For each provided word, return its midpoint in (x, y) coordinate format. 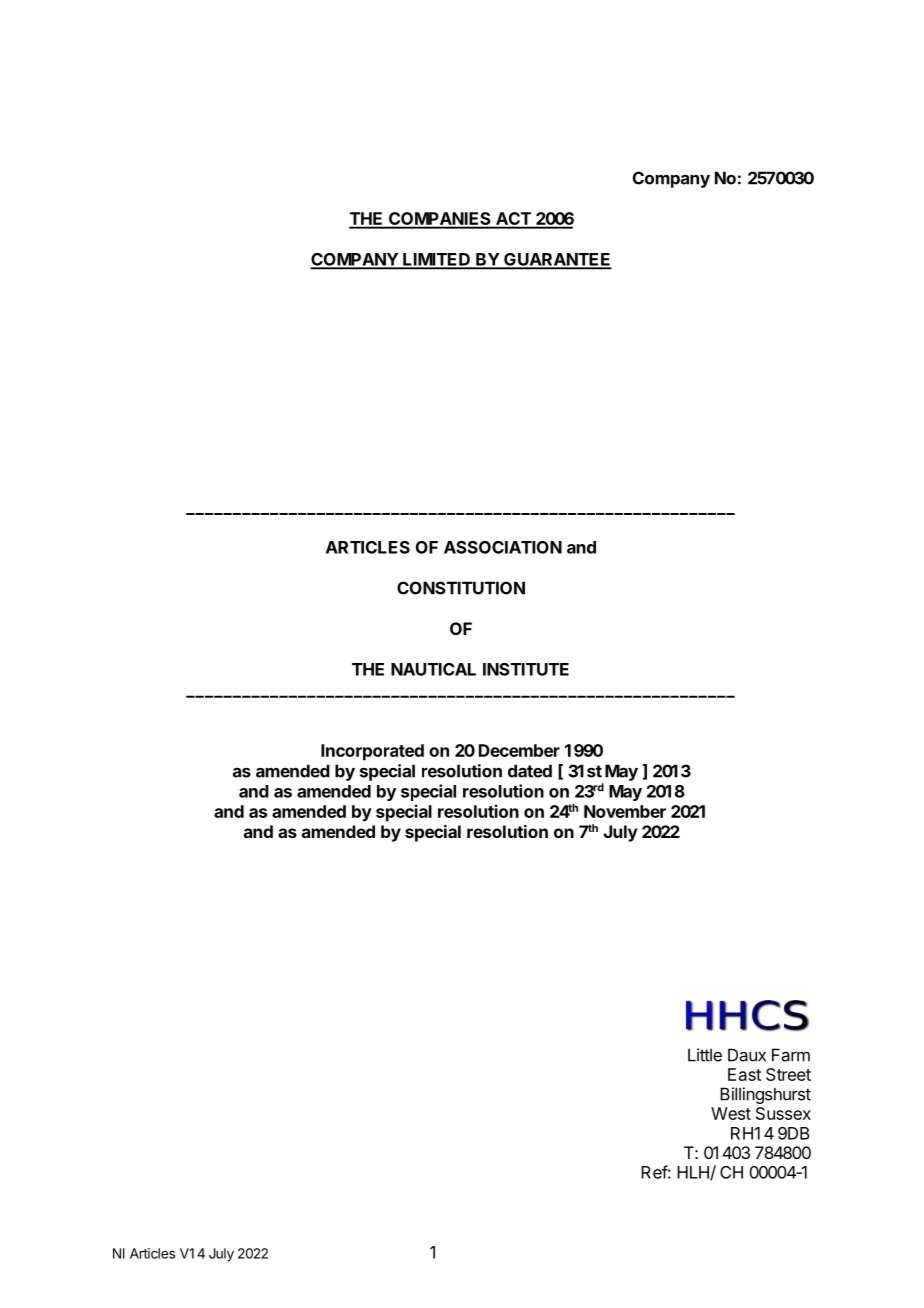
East (744, 1074)
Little (705, 1055)
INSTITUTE (526, 669)
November (625, 811)
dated (530, 771)
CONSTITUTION (461, 588)
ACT (513, 220)
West (731, 1113)
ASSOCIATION (503, 547)
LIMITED (436, 260)
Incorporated (372, 752)
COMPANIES (440, 220)
